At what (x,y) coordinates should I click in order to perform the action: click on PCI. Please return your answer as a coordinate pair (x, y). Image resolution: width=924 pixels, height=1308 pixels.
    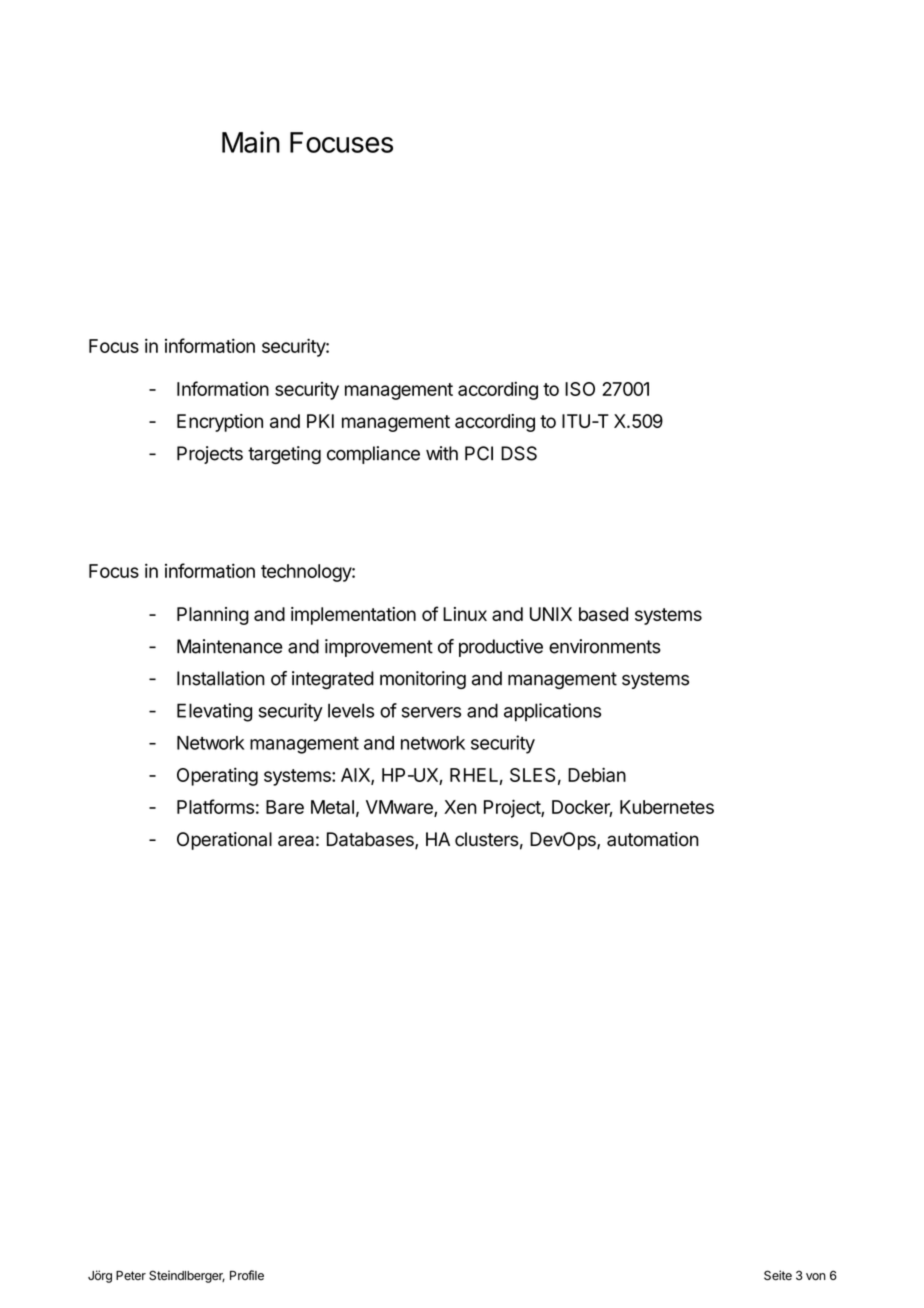
    Looking at the image, I should click on (479, 453).
